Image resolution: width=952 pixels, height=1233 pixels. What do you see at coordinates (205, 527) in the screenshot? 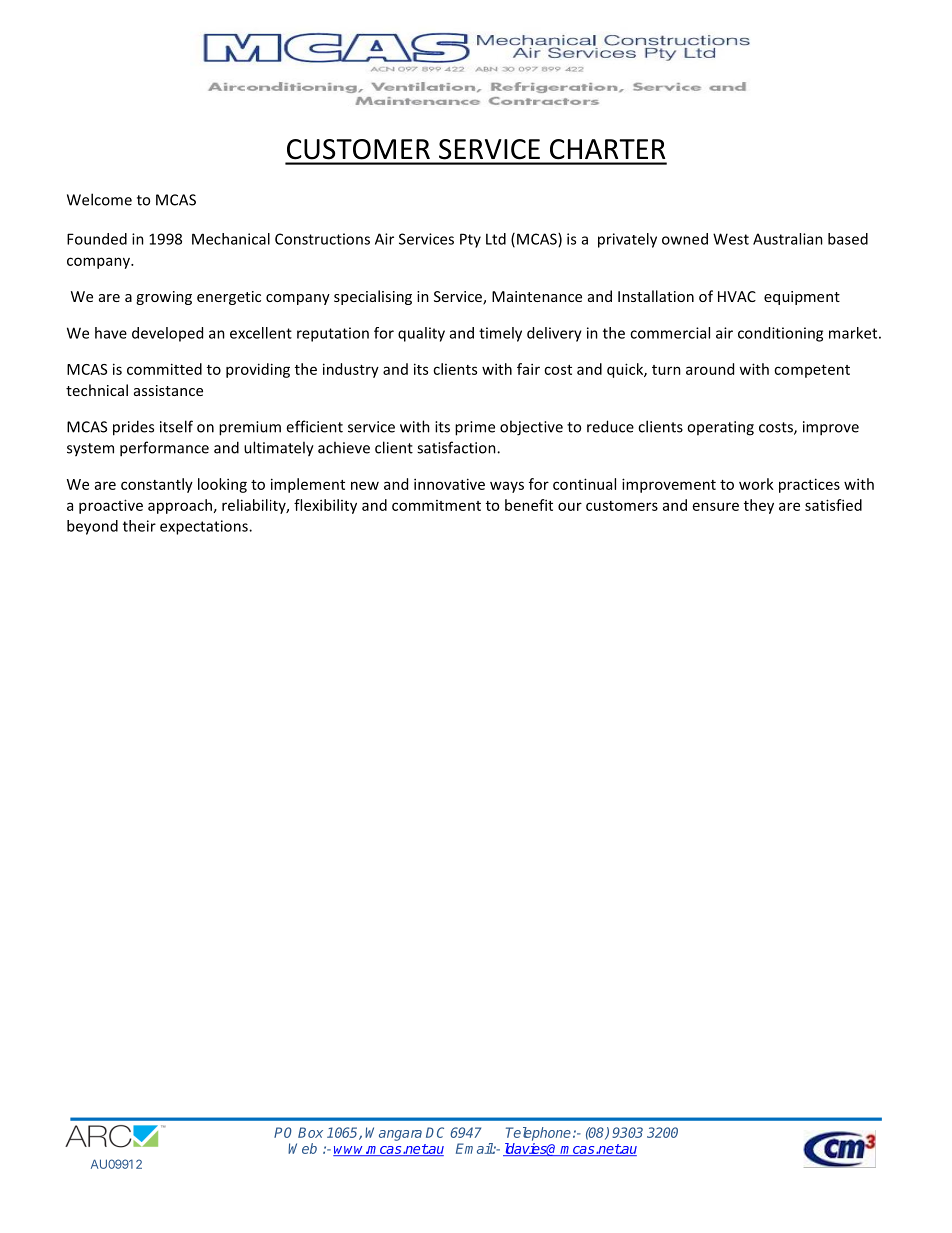
I see `expectations` at bounding box center [205, 527].
